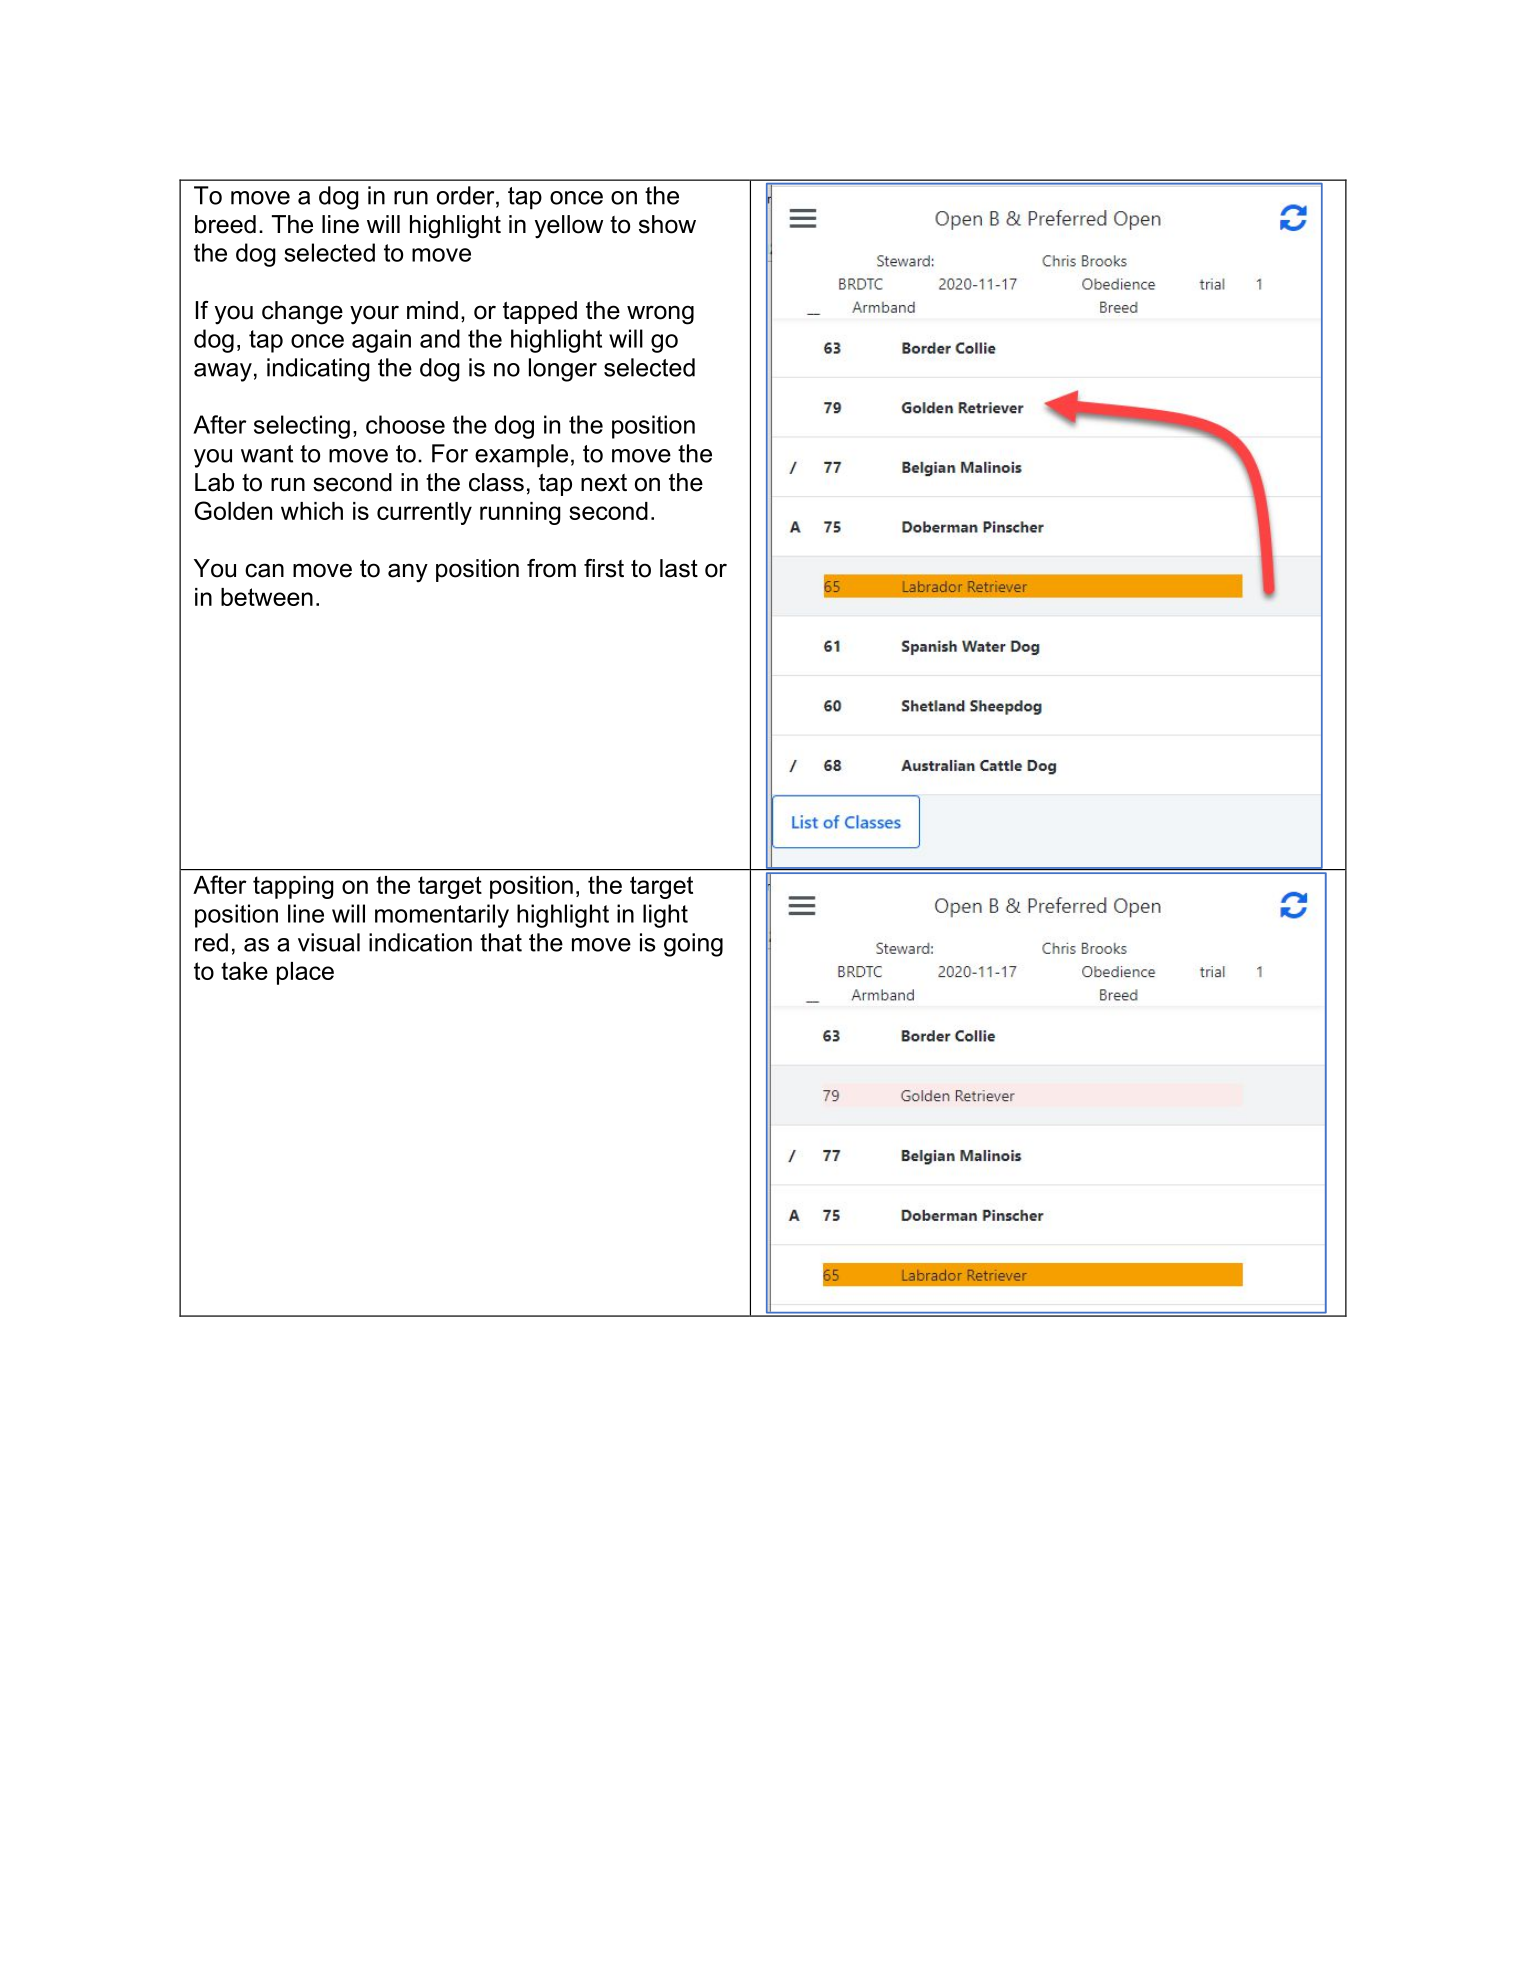  I want to click on mind, so click(432, 310).
